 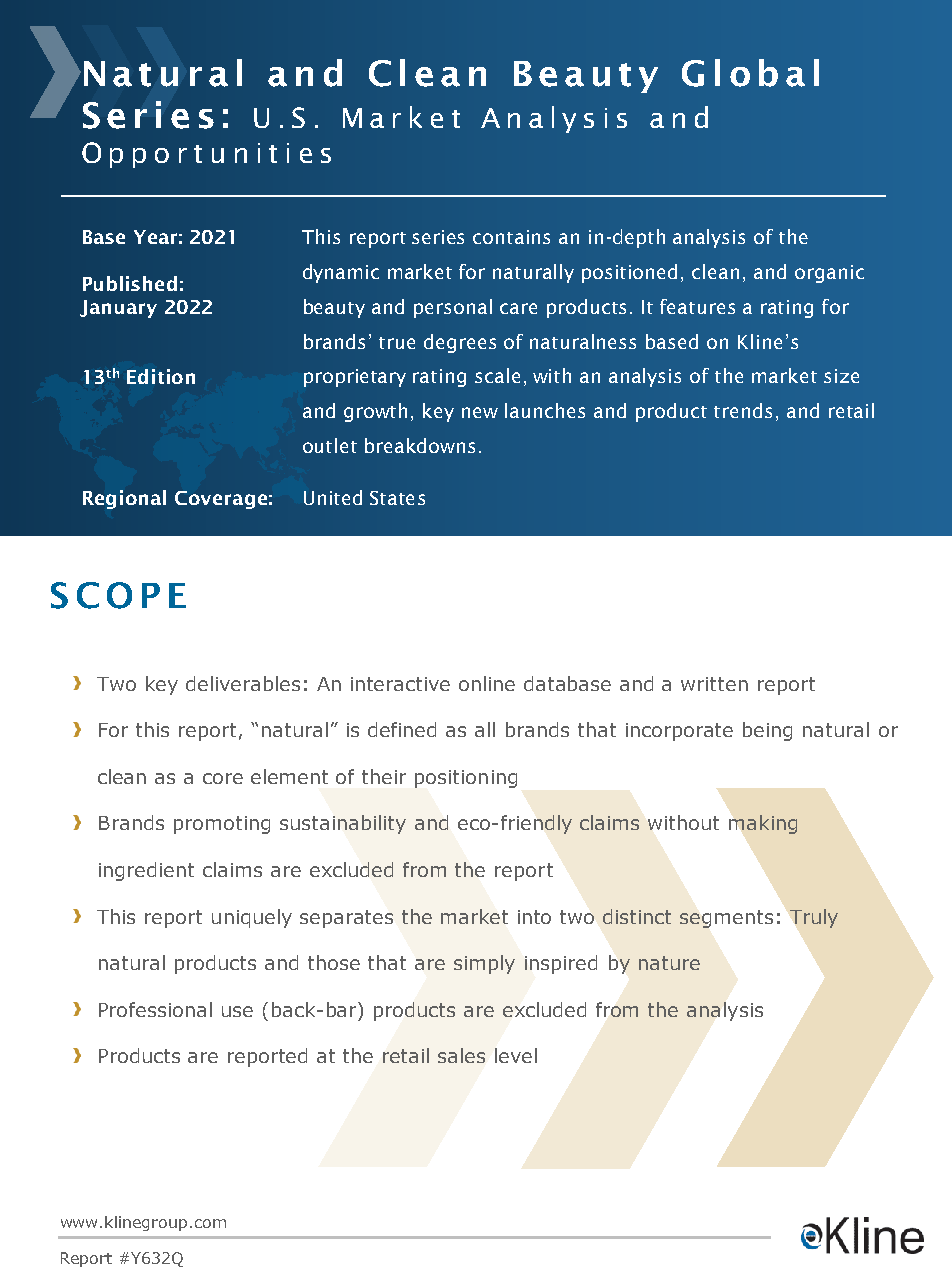 I want to click on written, so click(x=714, y=684).
